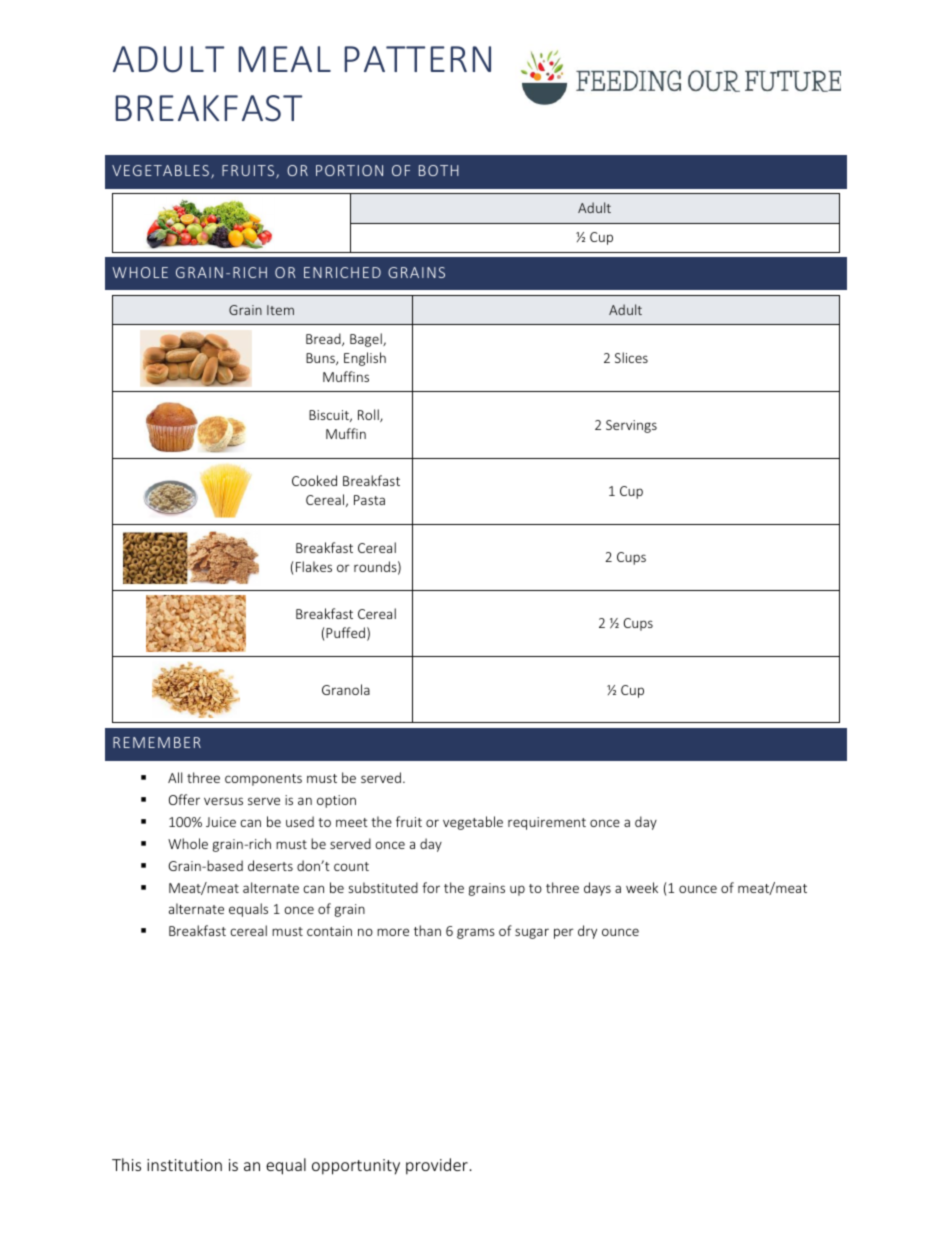  Describe the element at coordinates (356, 1167) in the image. I see `opportunity` at that location.
